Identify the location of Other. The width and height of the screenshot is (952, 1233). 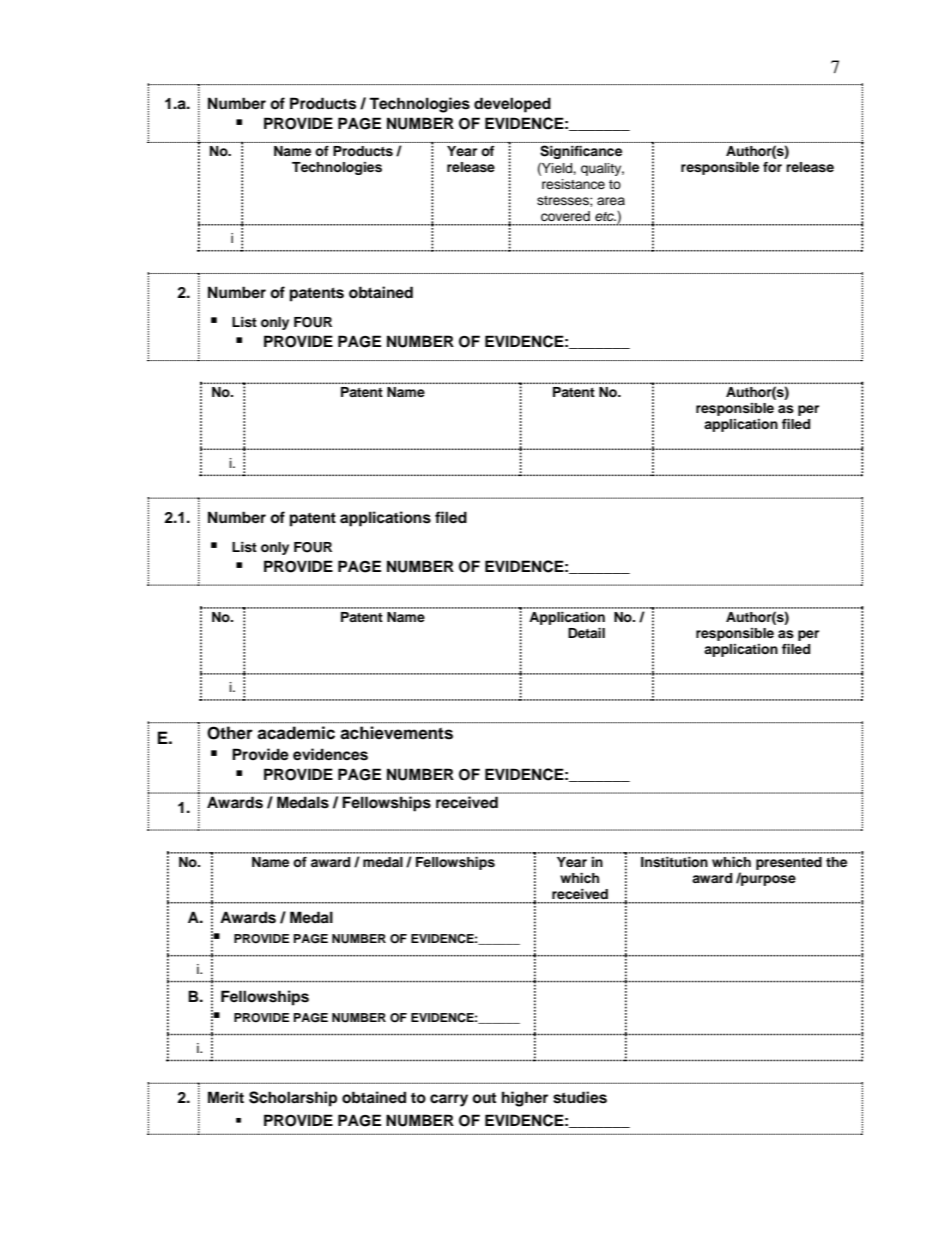
(230, 733).
